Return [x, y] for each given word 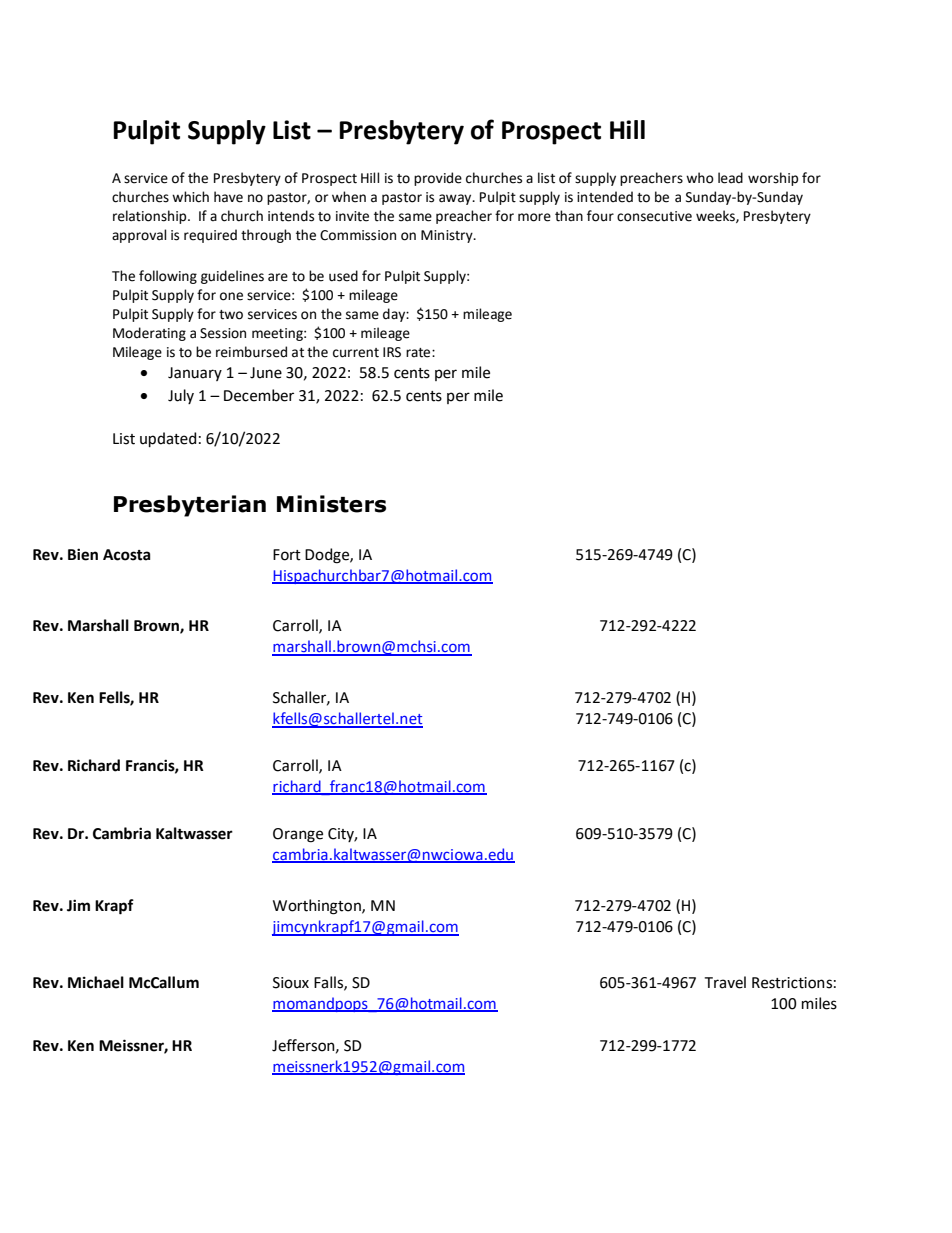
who [700, 178]
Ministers [331, 504]
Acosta [126, 555]
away [456, 199]
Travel [725, 982]
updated [168, 439]
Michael [96, 982]
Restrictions [792, 983]
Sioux [291, 983]
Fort [287, 555]
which [190, 197]
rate [419, 353]
